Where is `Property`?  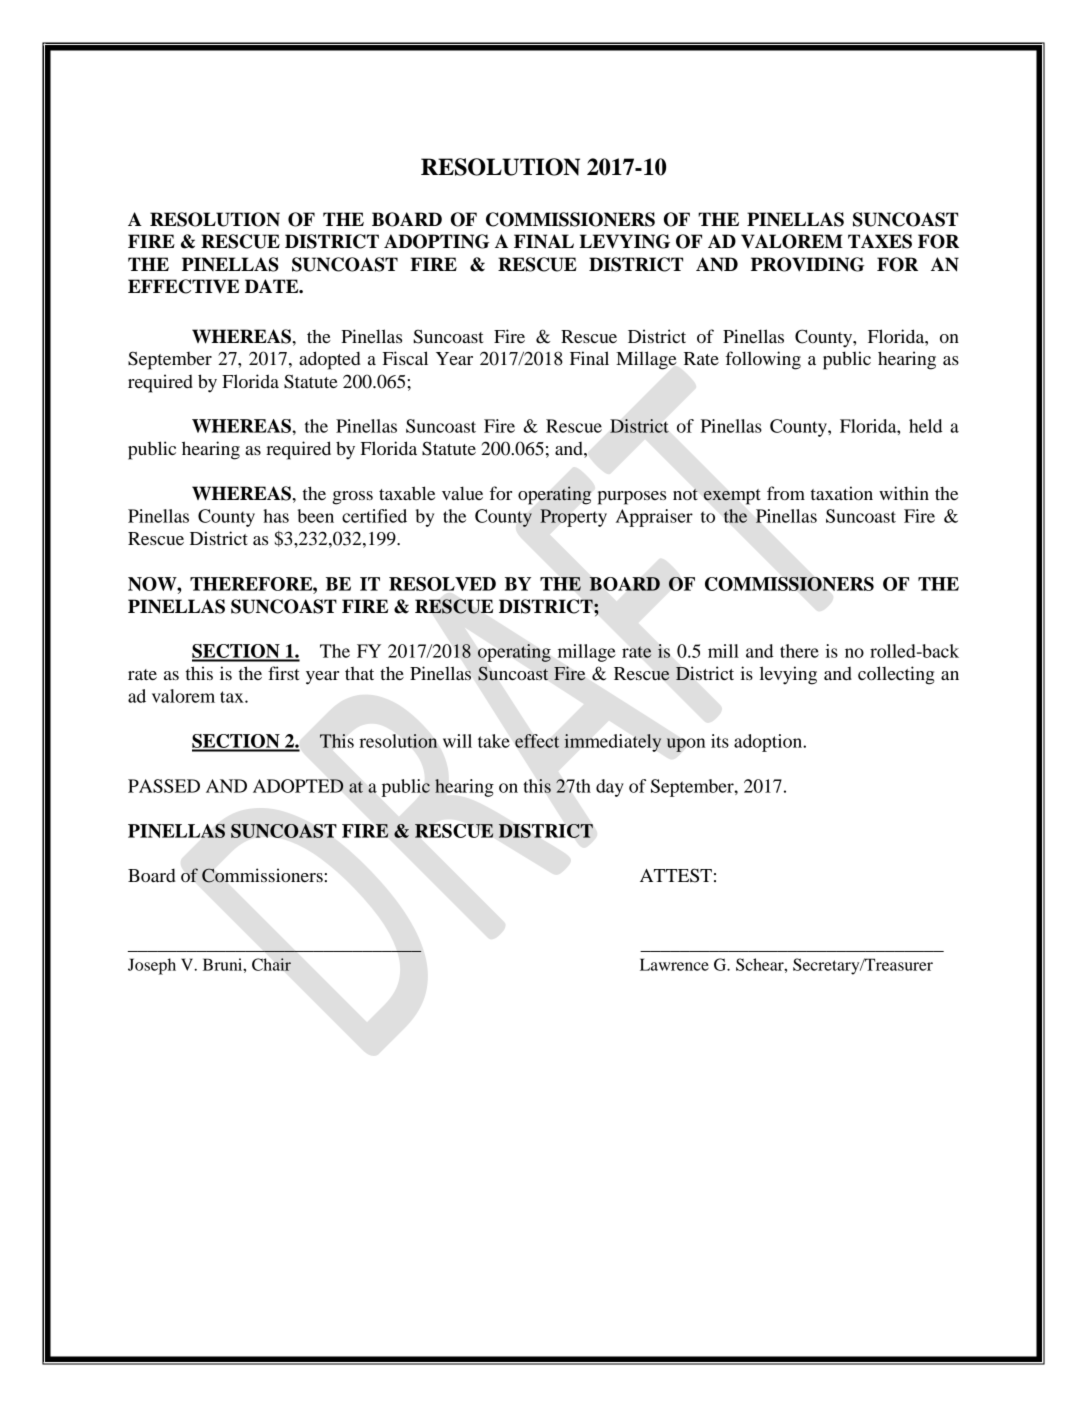 Property is located at coordinates (573, 518).
